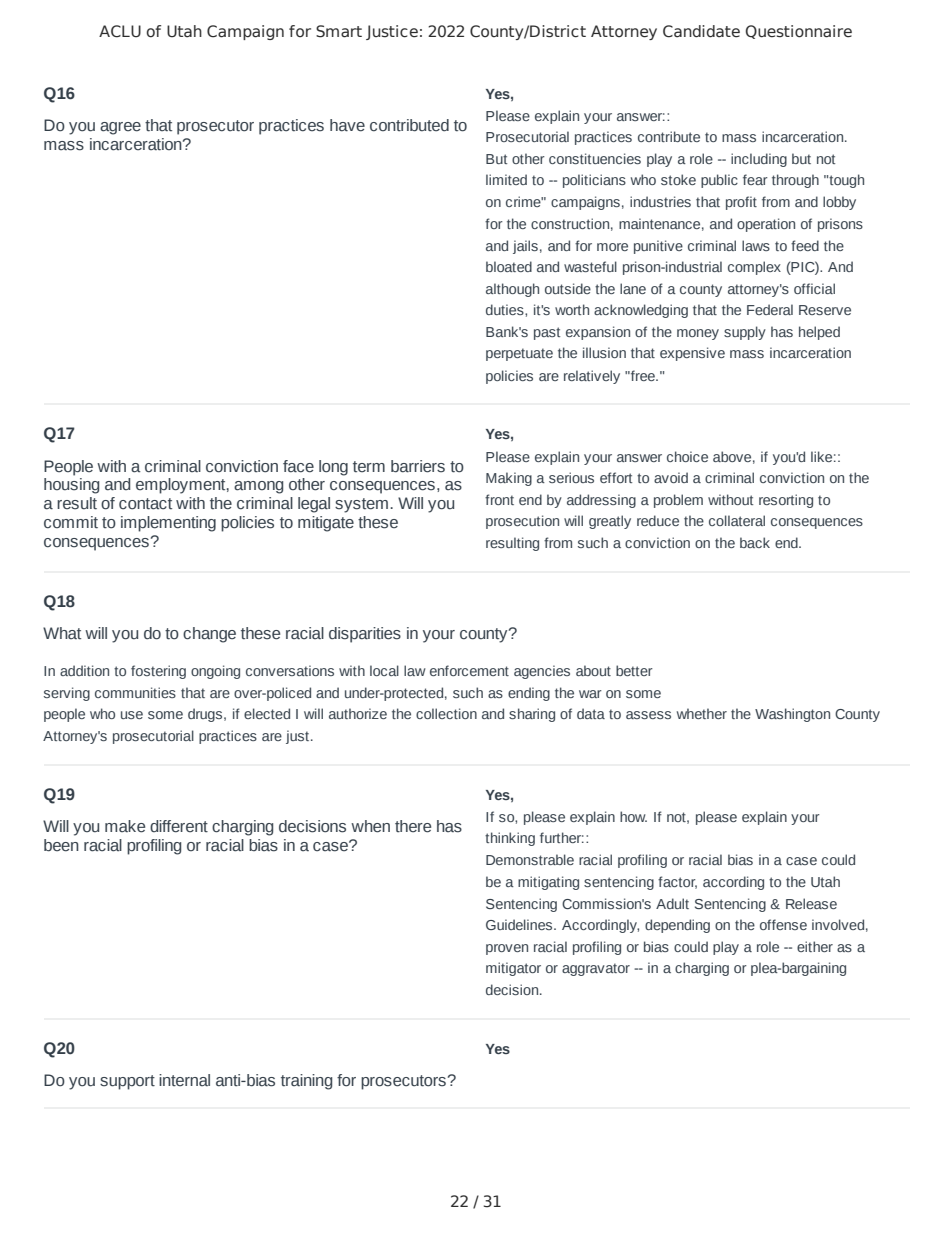  Describe the element at coordinates (701, 31) in the screenshot. I see `Candidate` at that location.
